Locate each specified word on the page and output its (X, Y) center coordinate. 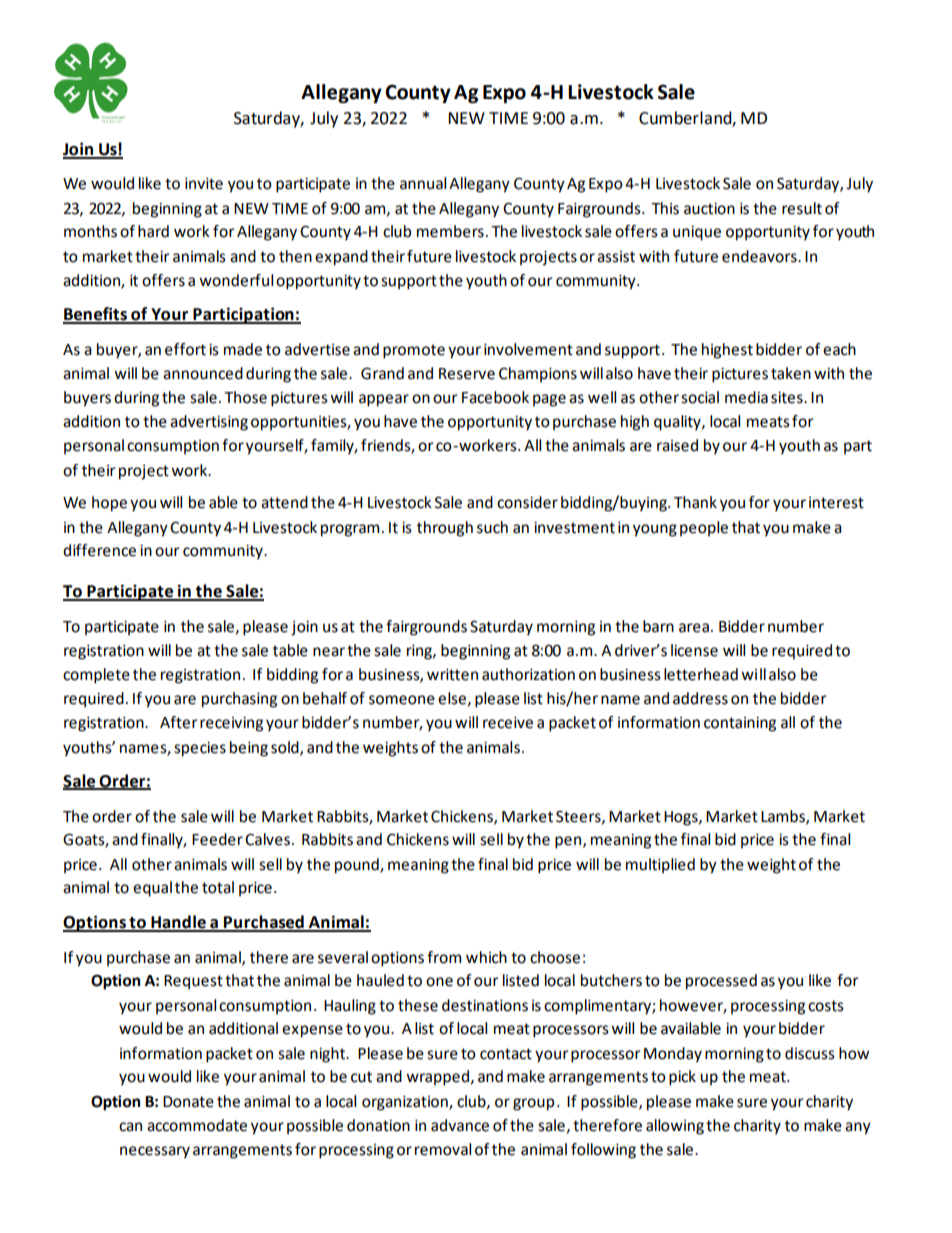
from (444, 957)
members (450, 231)
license (694, 650)
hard (153, 231)
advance (460, 1125)
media (746, 397)
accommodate (197, 1125)
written (452, 675)
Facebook (495, 397)
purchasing (239, 700)
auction (709, 209)
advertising (209, 423)
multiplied (660, 866)
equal (152, 889)
